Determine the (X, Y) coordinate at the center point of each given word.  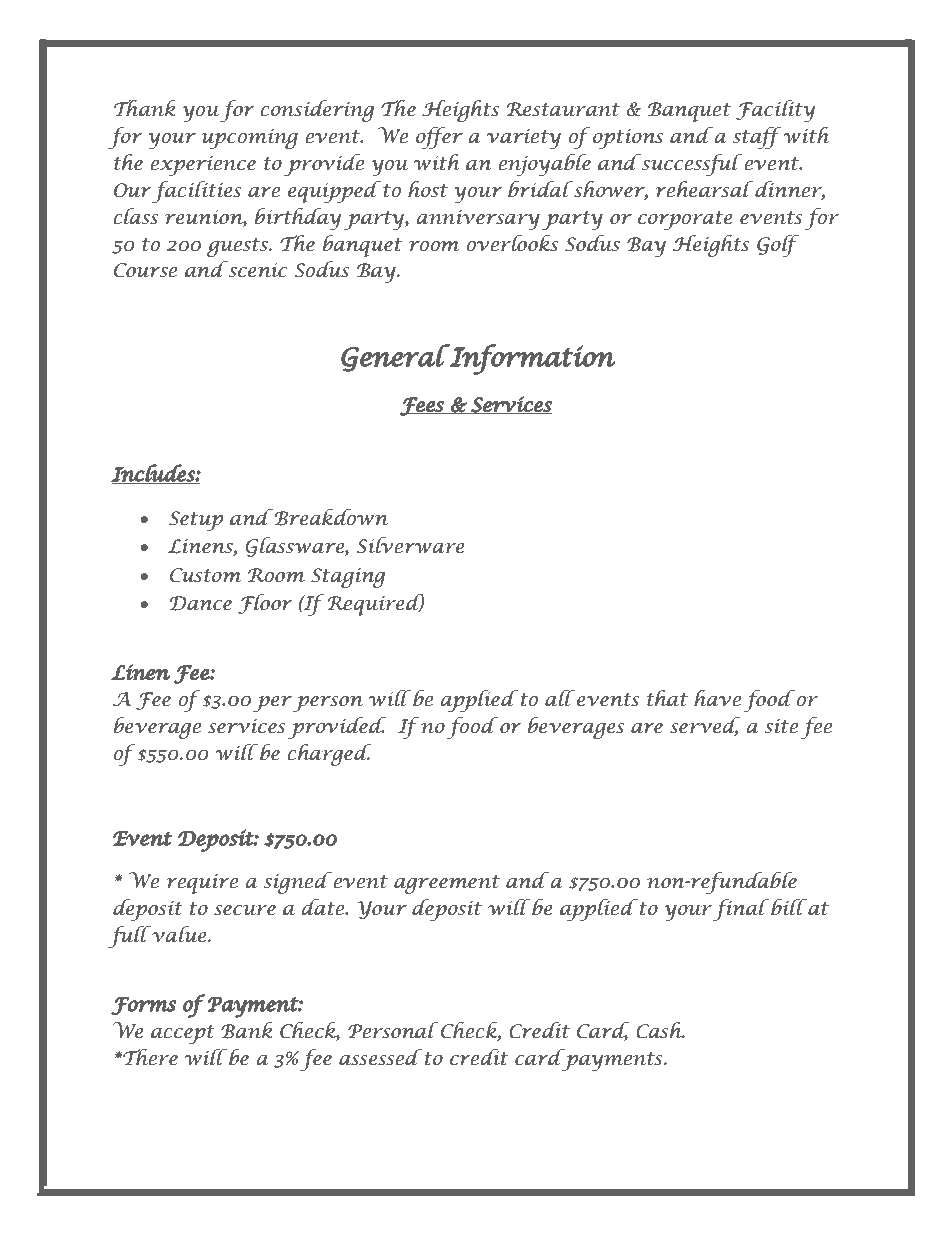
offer (439, 138)
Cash (660, 1030)
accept (183, 1034)
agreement (447, 884)
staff (756, 138)
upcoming (249, 139)
